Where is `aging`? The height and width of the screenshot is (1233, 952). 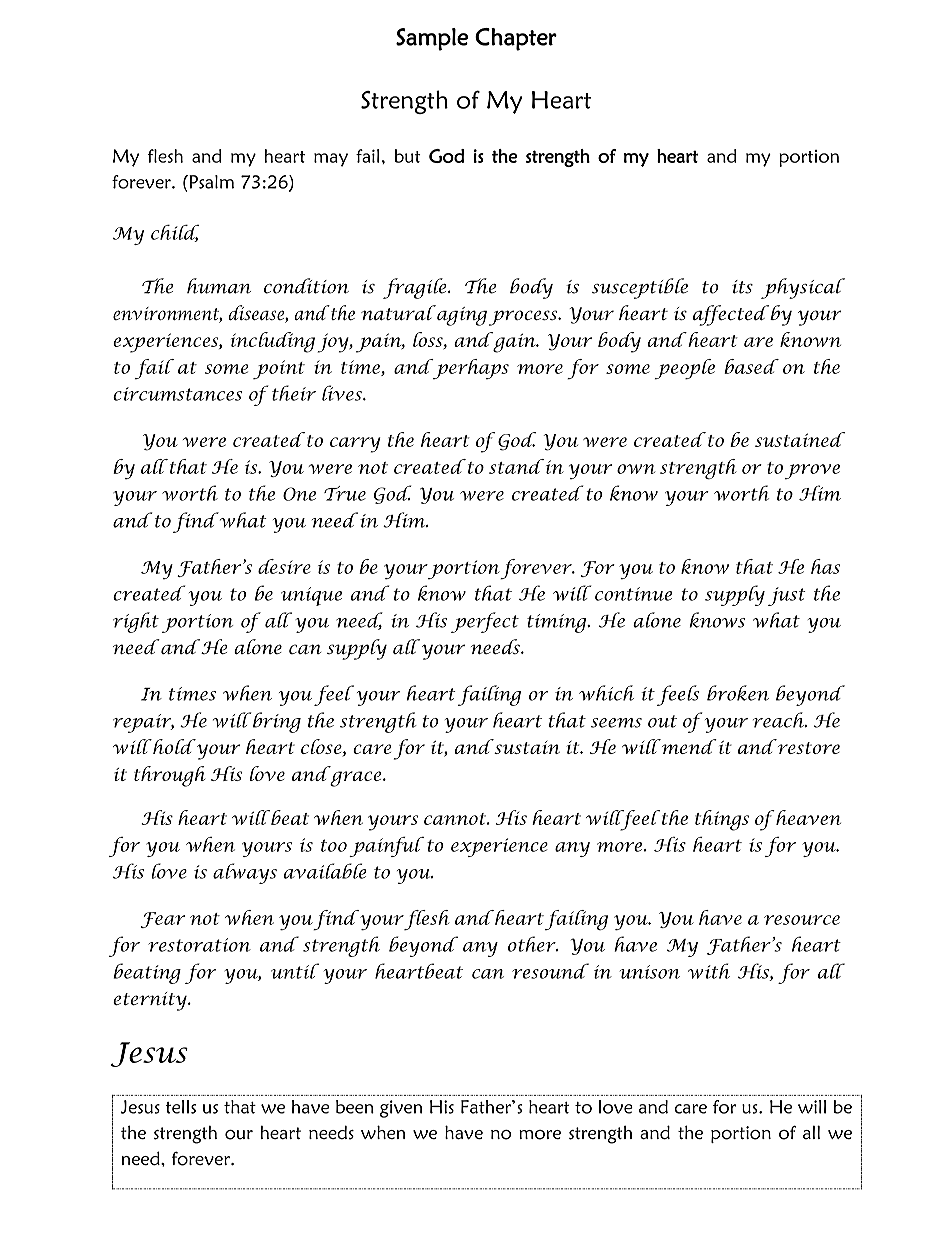 aging is located at coordinates (461, 315).
